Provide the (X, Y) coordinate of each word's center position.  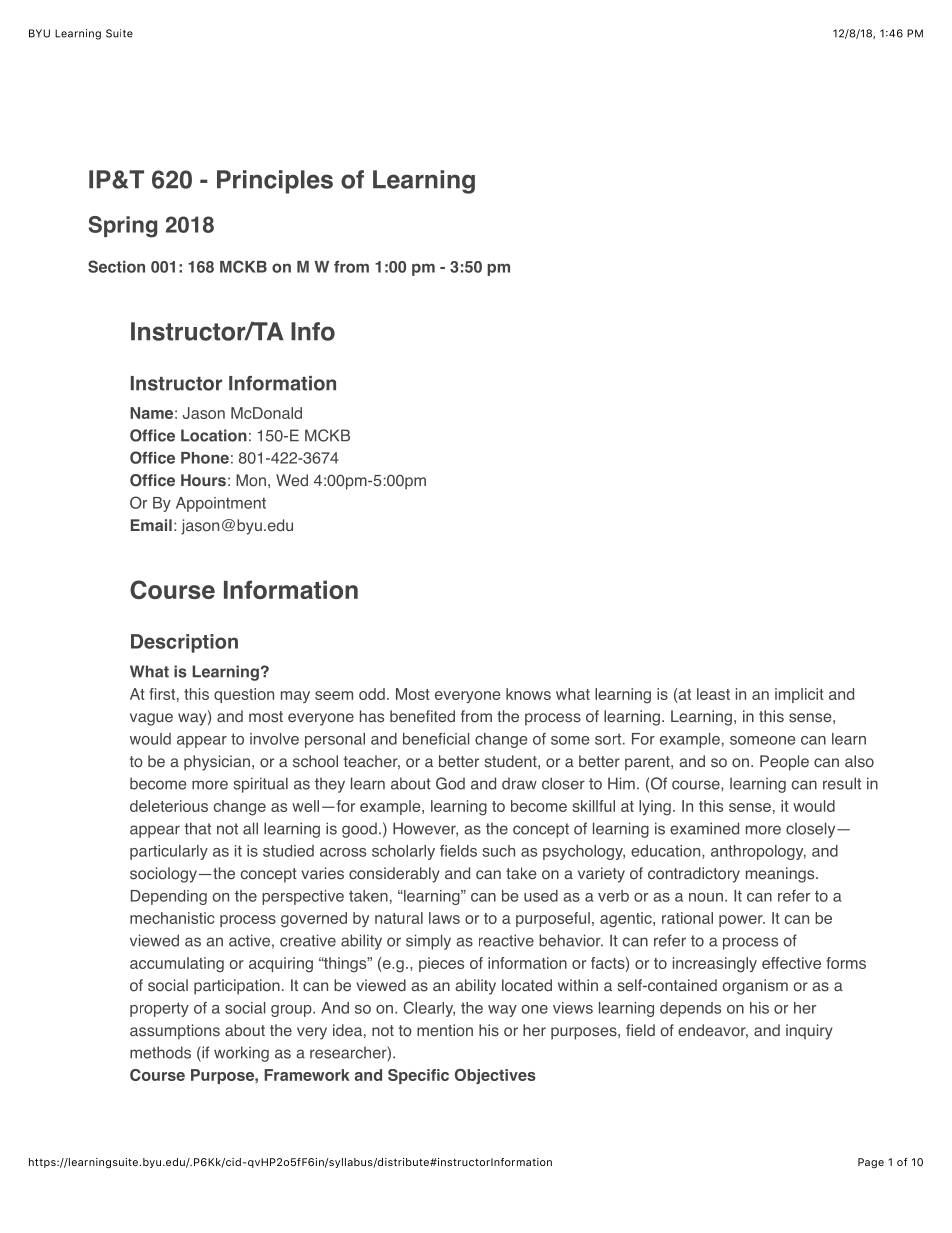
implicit (799, 695)
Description (184, 643)
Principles (275, 182)
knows (528, 694)
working (241, 1054)
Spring (123, 227)
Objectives (495, 1076)
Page (871, 1163)
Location (214, 435)
